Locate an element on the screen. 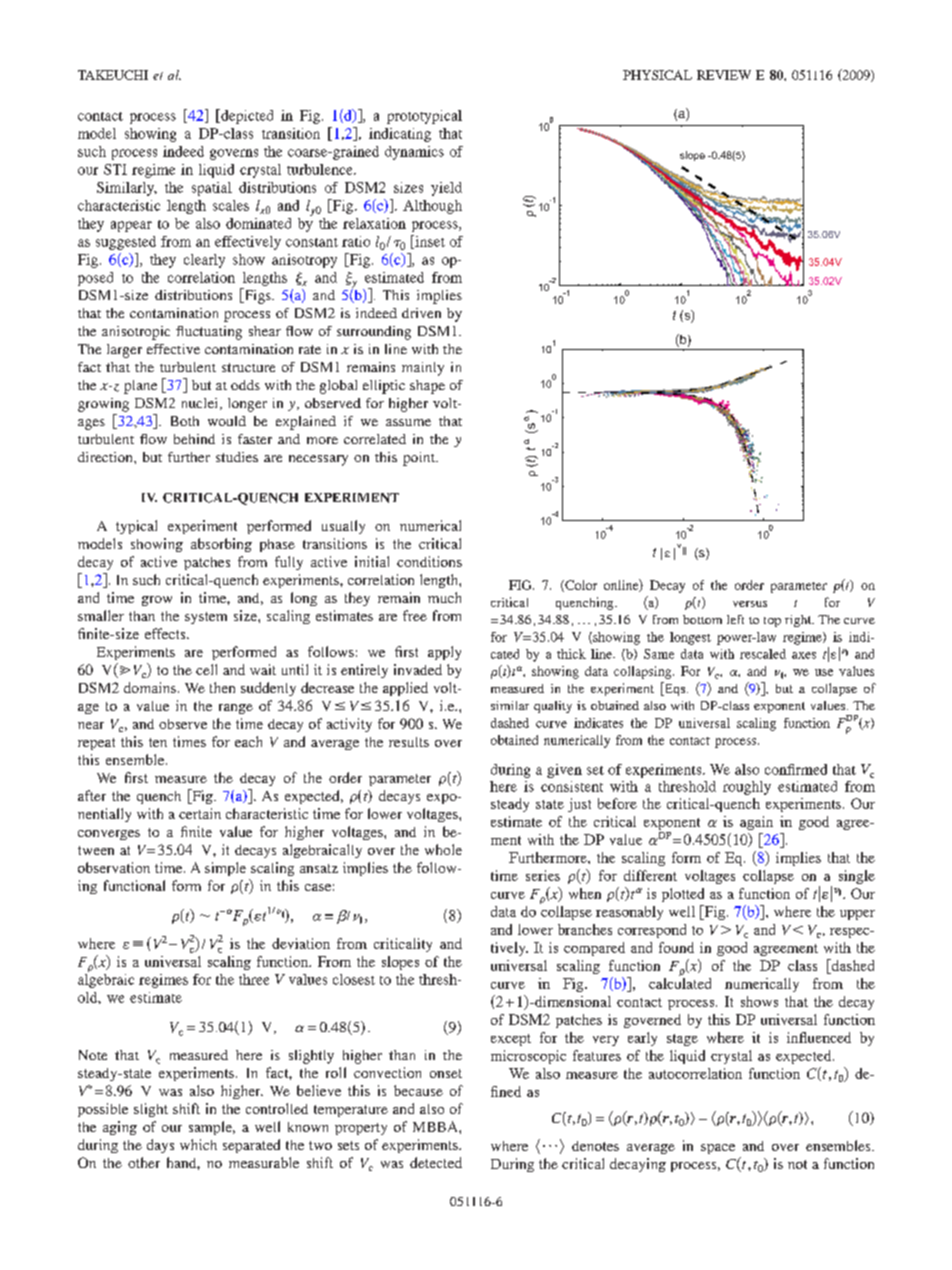  which is located at coordinates (198, 1144).
